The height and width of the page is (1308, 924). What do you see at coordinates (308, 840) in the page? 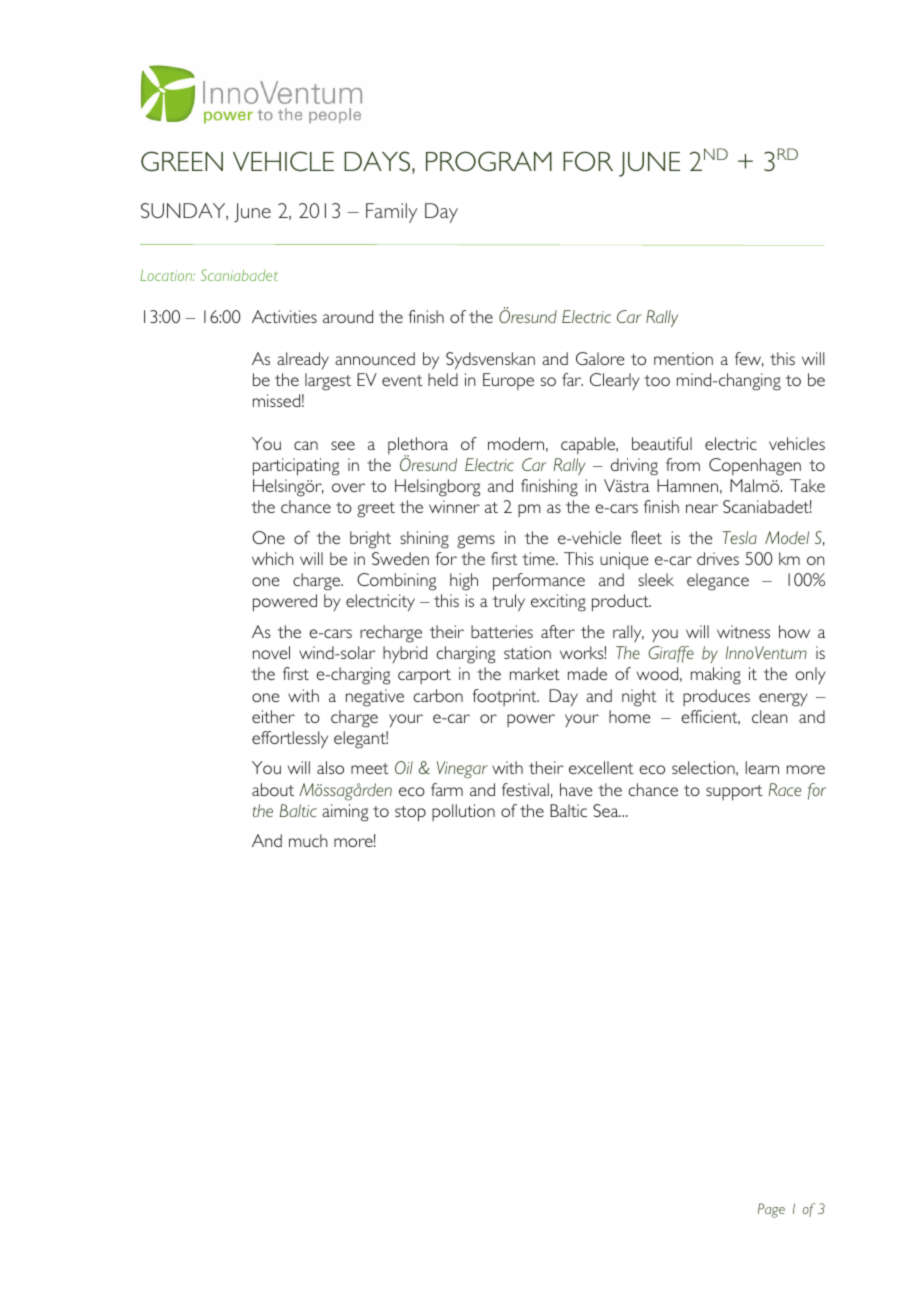
I see `much` at bounding box center [308, 840].
